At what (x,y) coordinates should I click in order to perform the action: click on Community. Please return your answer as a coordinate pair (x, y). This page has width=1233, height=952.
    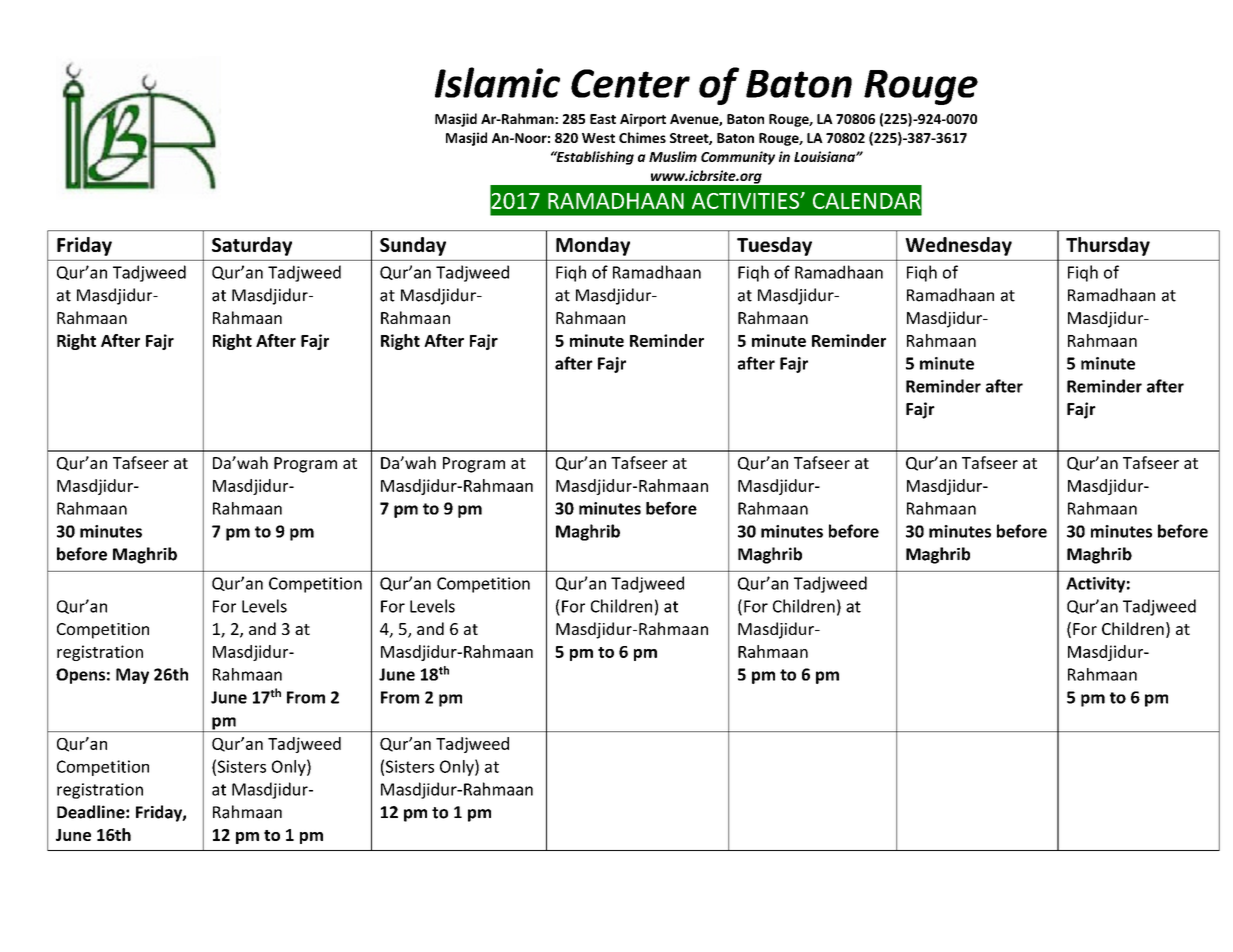
    Looking at the image, I should click on (738, 158).
